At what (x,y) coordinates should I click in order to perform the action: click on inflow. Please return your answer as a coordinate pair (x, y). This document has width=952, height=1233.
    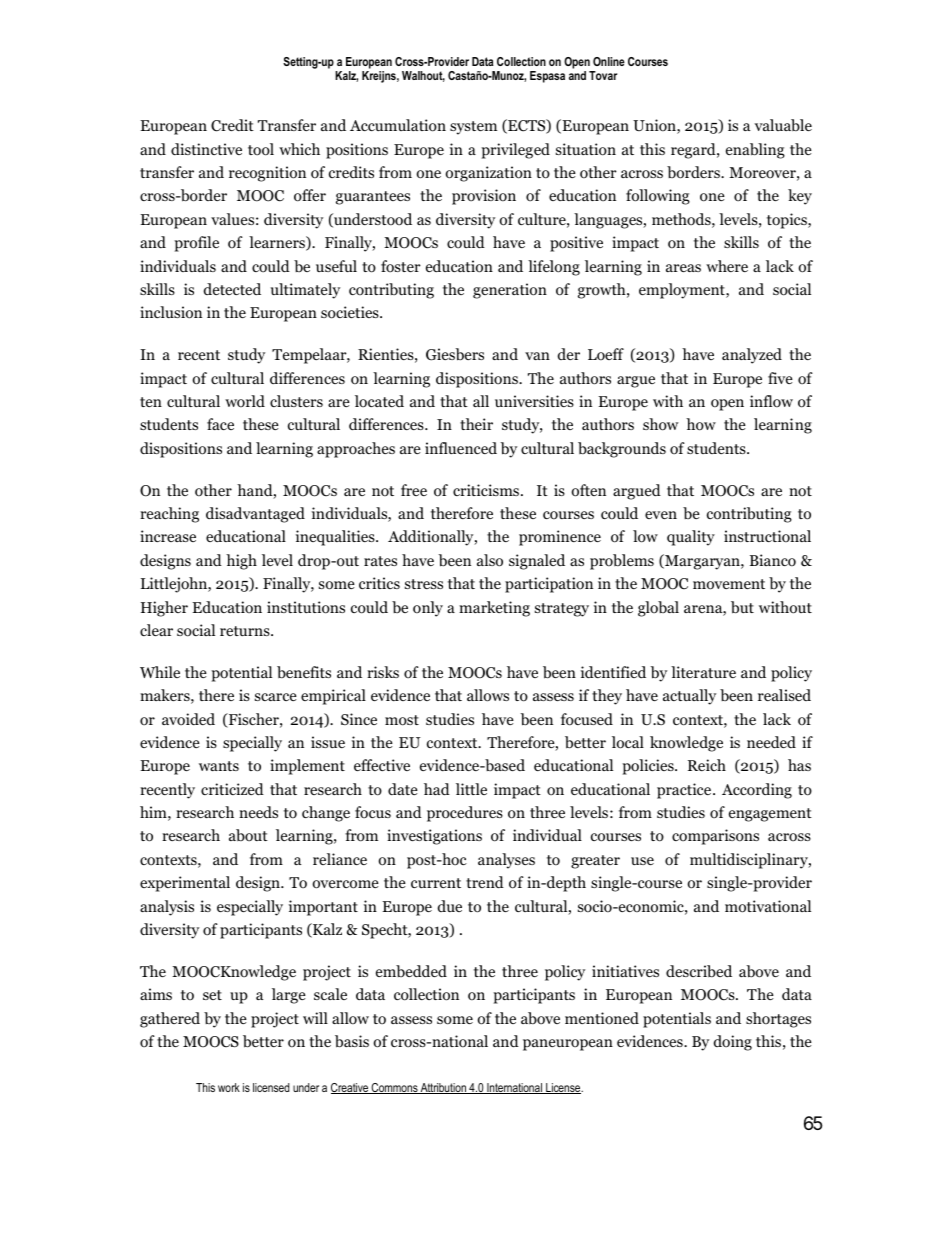
    Looking at the image, I should click on (771, 401).
